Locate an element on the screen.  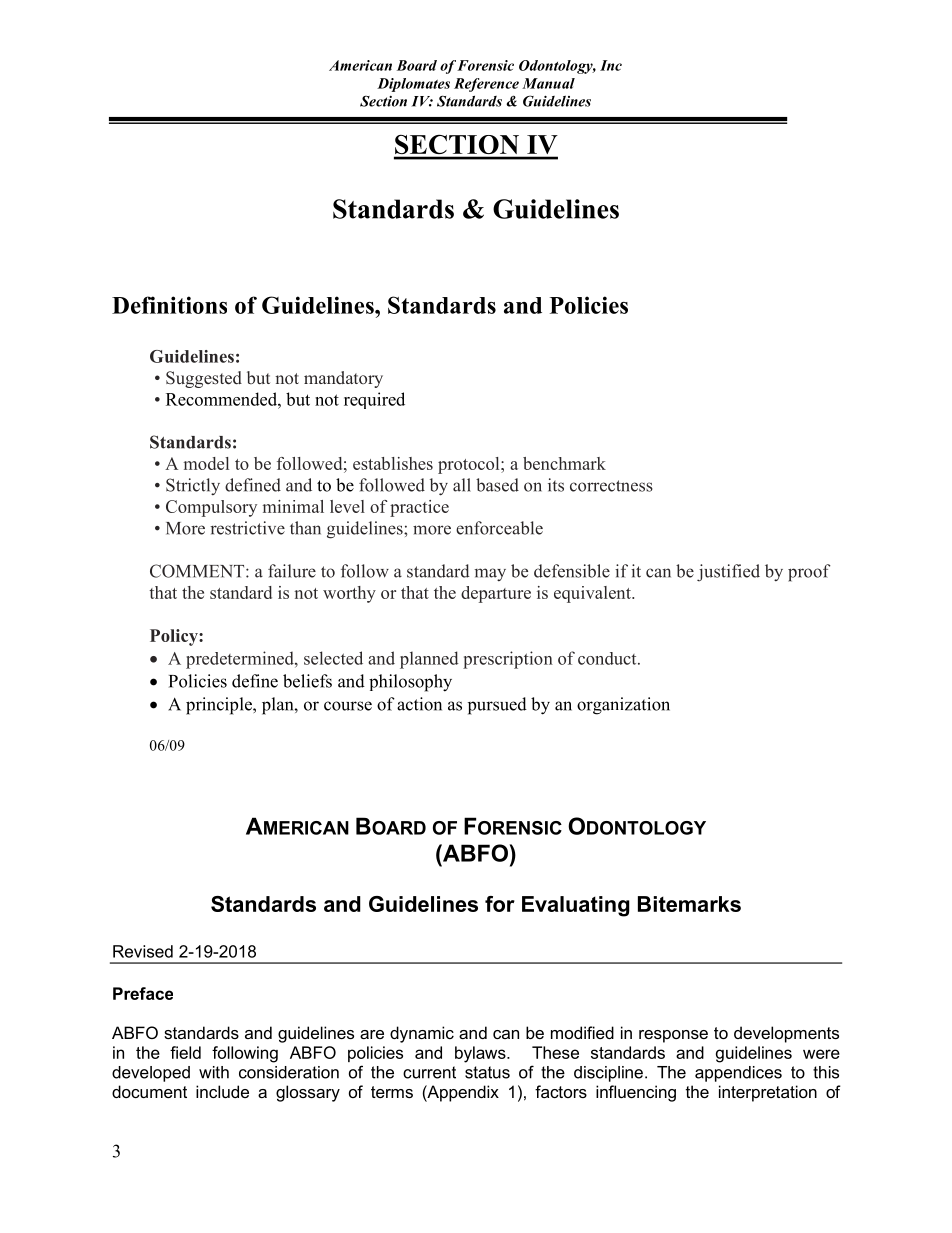
with is located at coordinates (214, 1072).
